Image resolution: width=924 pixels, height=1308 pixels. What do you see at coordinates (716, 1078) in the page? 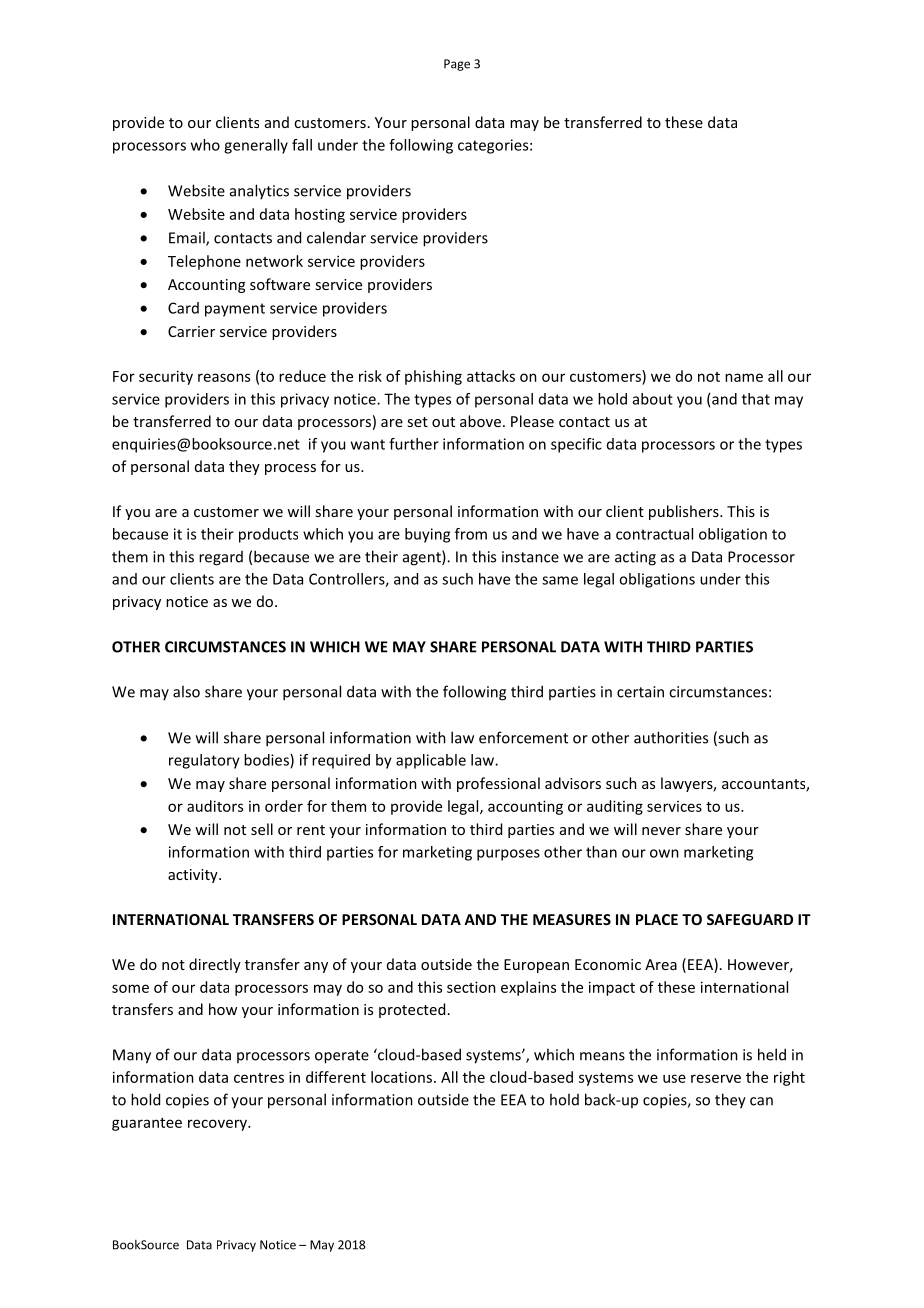
I see `reserve` at bounding box center [716, 1078].
